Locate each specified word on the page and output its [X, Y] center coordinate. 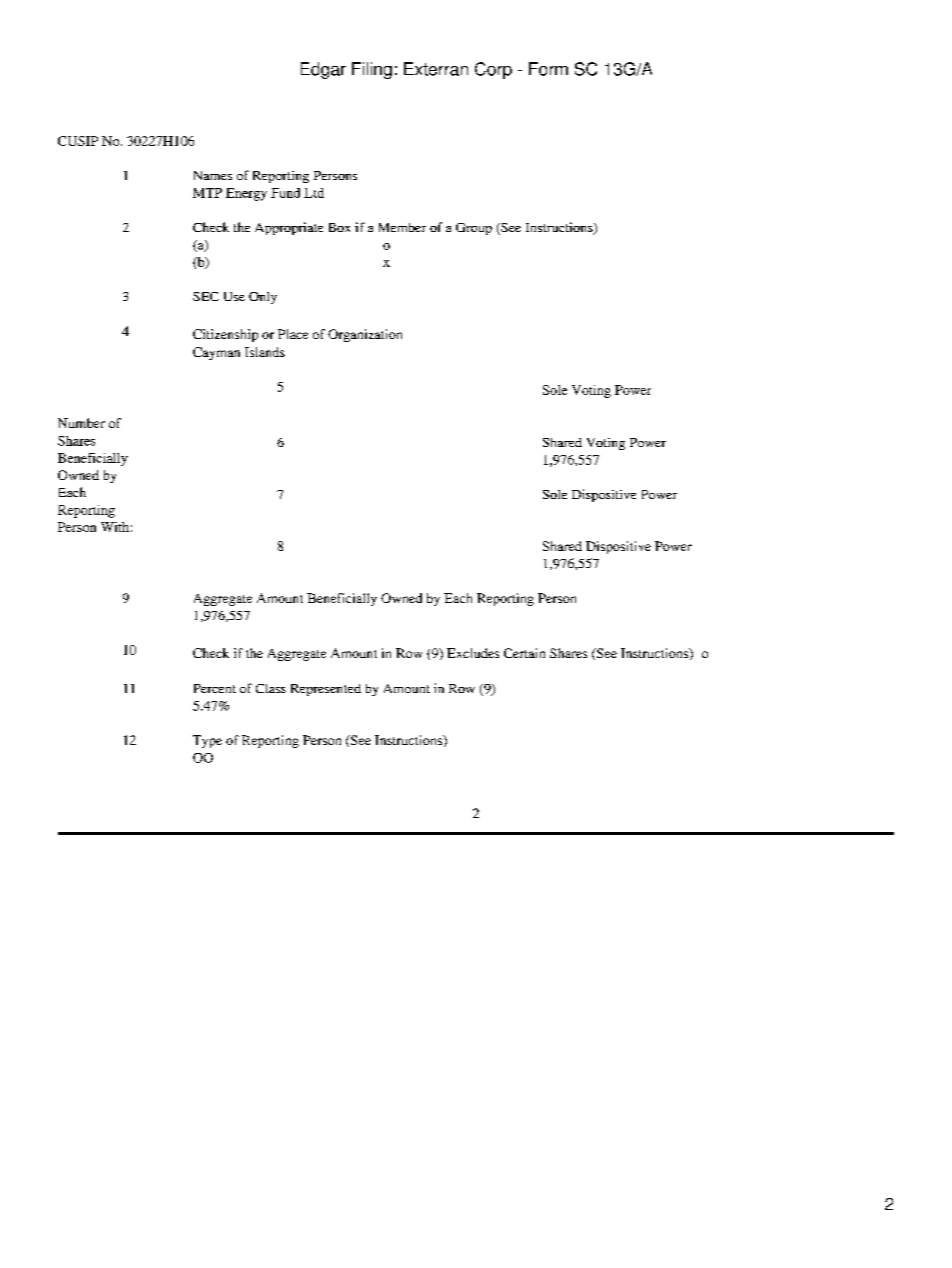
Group [474, 229]
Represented [326, 690]
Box [339, 227]
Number [81, 423]
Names [213, 175]
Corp [493, 70]
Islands [265, 352]
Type [207, 741]
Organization [365, 335]
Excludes [473, 653]
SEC [206, 296]
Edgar [323, 70]
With [115, 527]
